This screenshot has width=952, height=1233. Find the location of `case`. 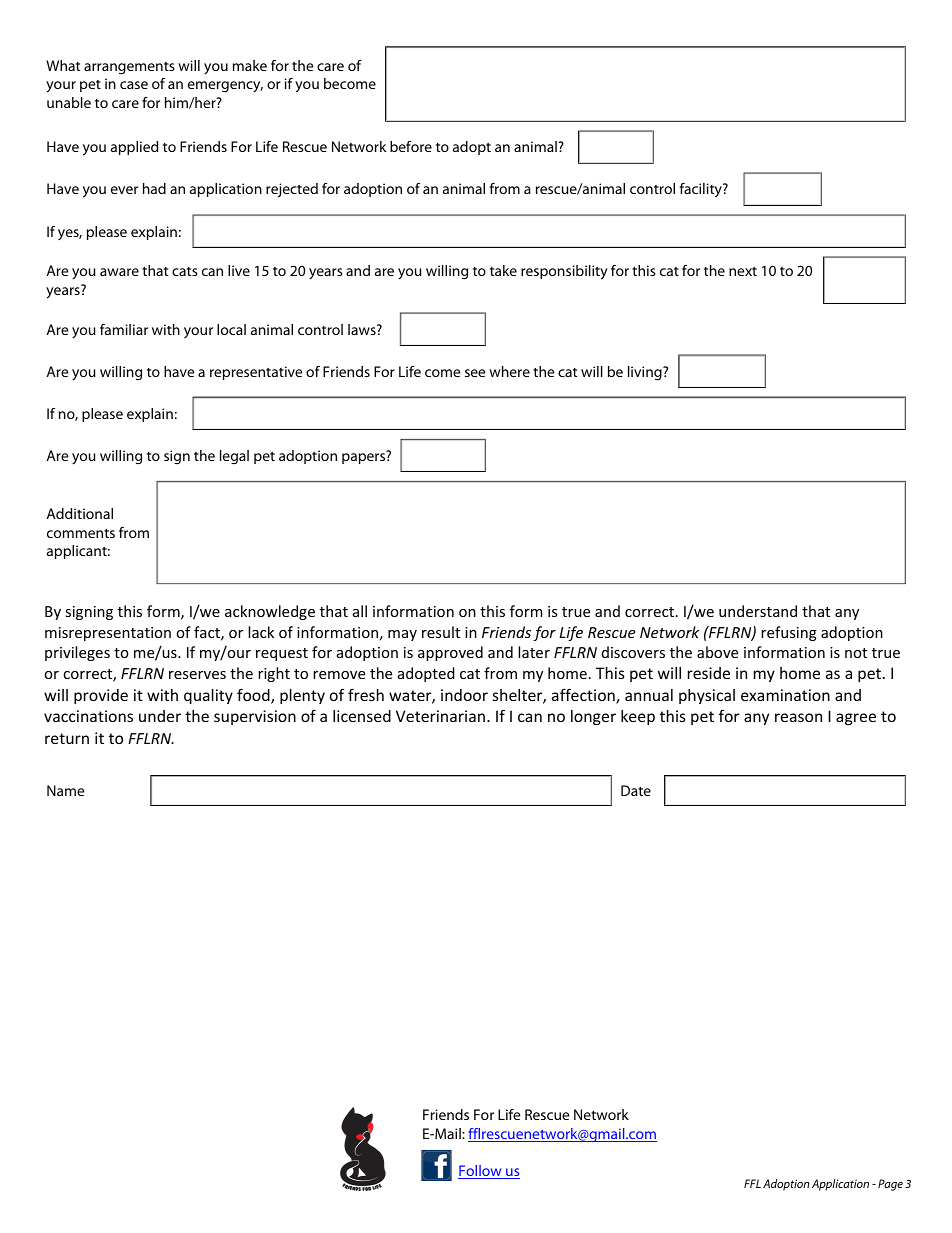

case is located at coordinates (134, 85).
